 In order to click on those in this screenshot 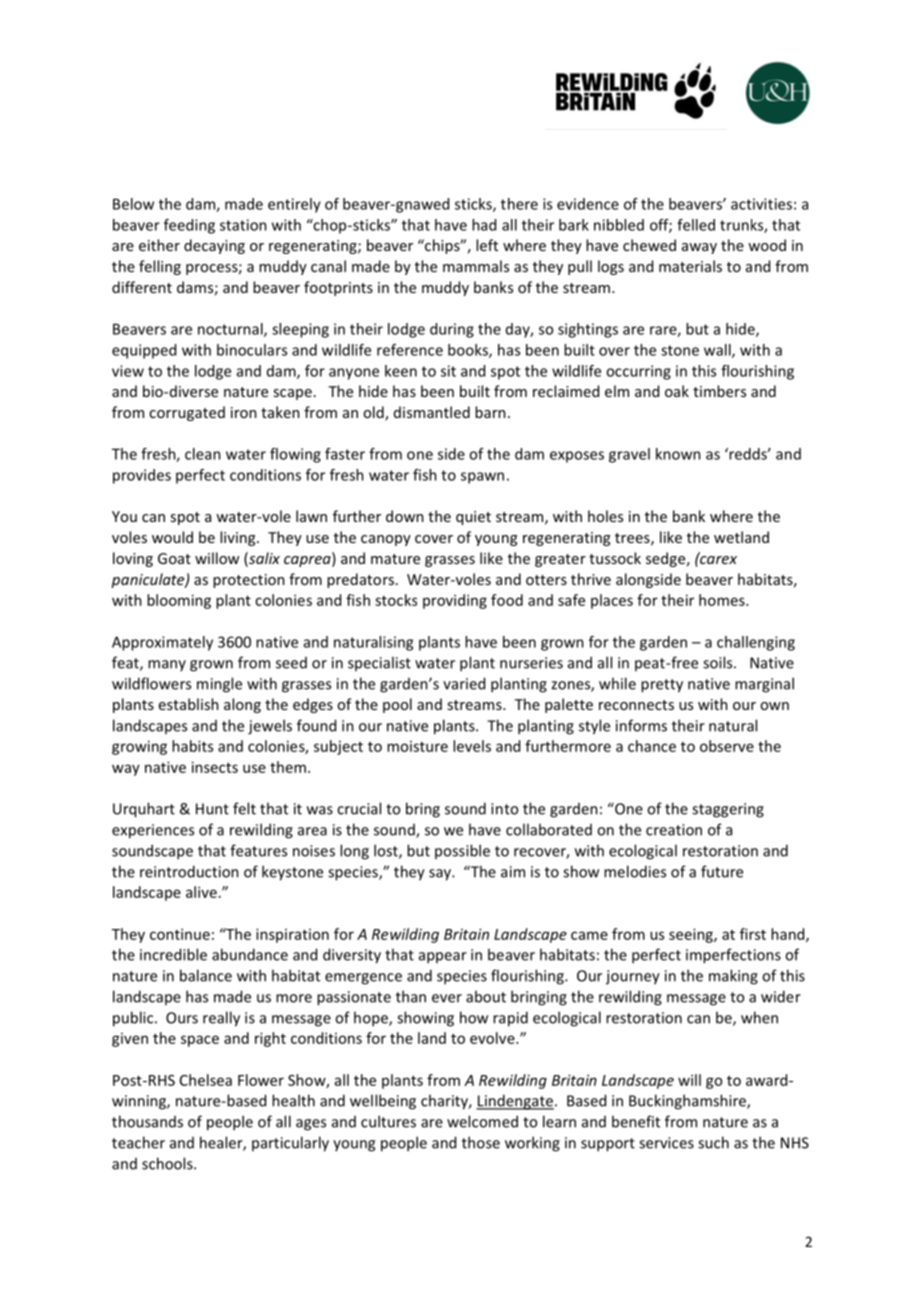, I will do `click(481, 1142)`.
